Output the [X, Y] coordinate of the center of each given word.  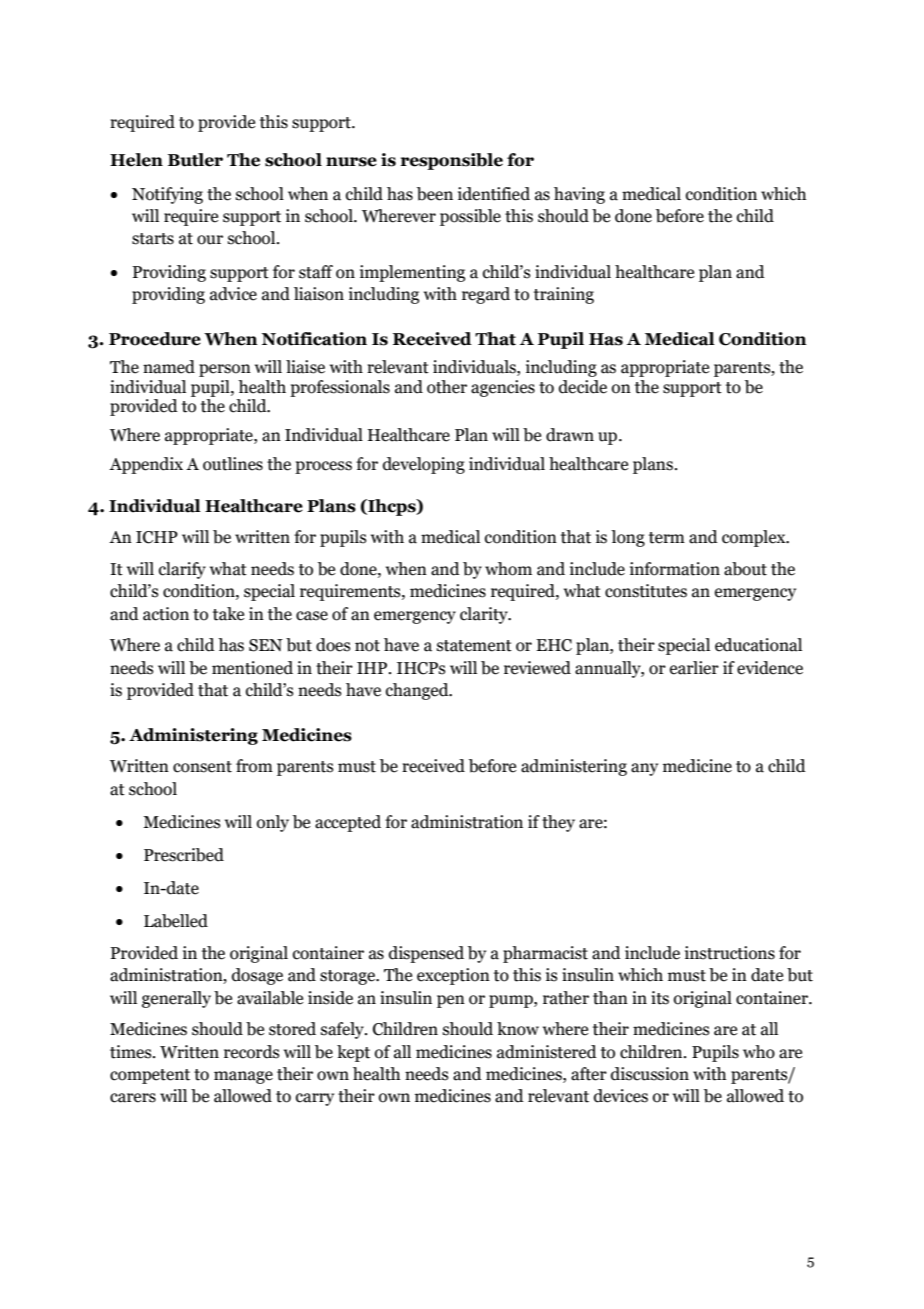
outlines [233, 464]
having [579, 195]
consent [202, 767]
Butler [195, 160]
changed [418, 691]
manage [243, 1077]
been [435, 194]
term [667, 538]
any [644, 769]
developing [424, 465]
